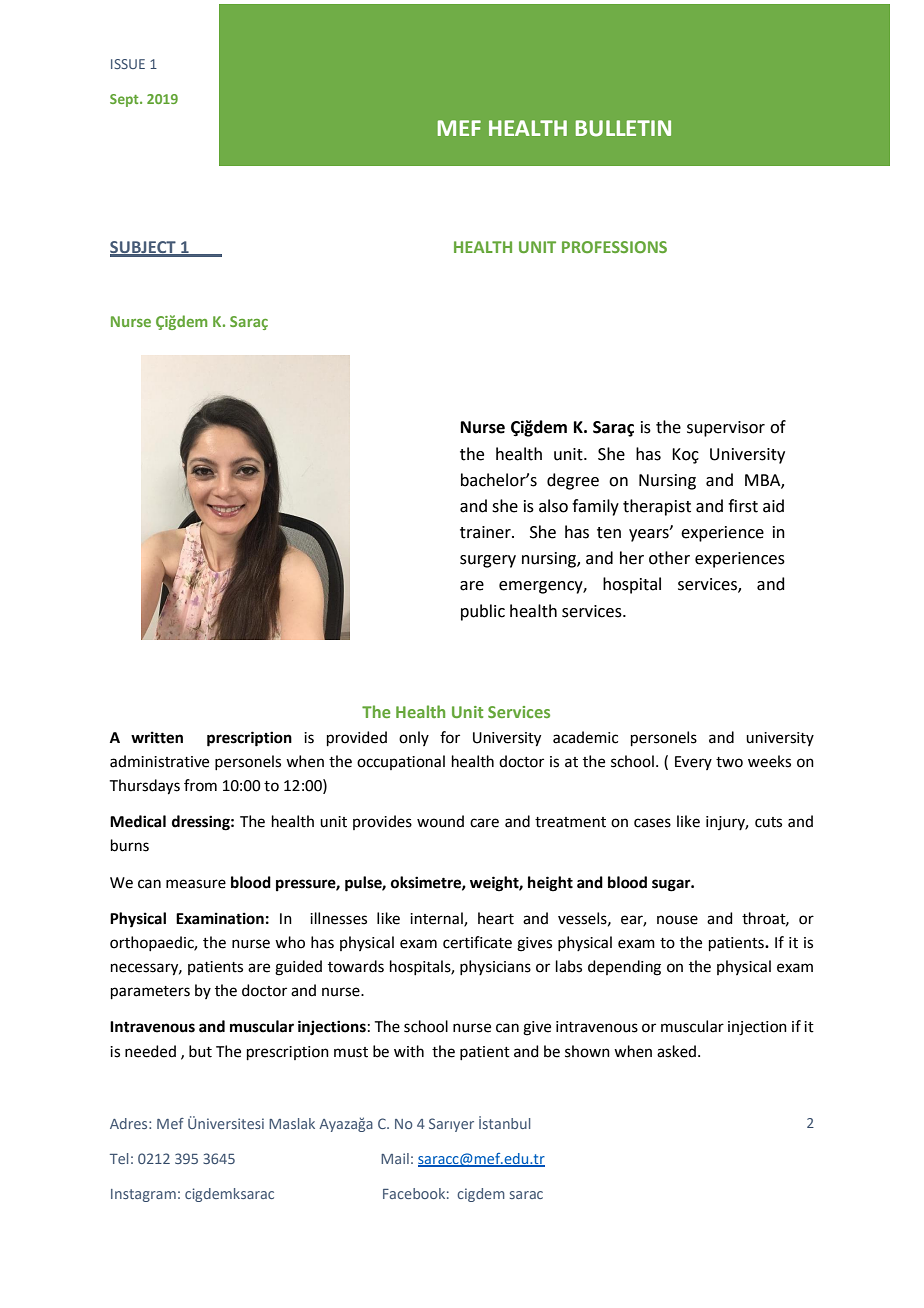  I want to click on written, so click(157, 737).
